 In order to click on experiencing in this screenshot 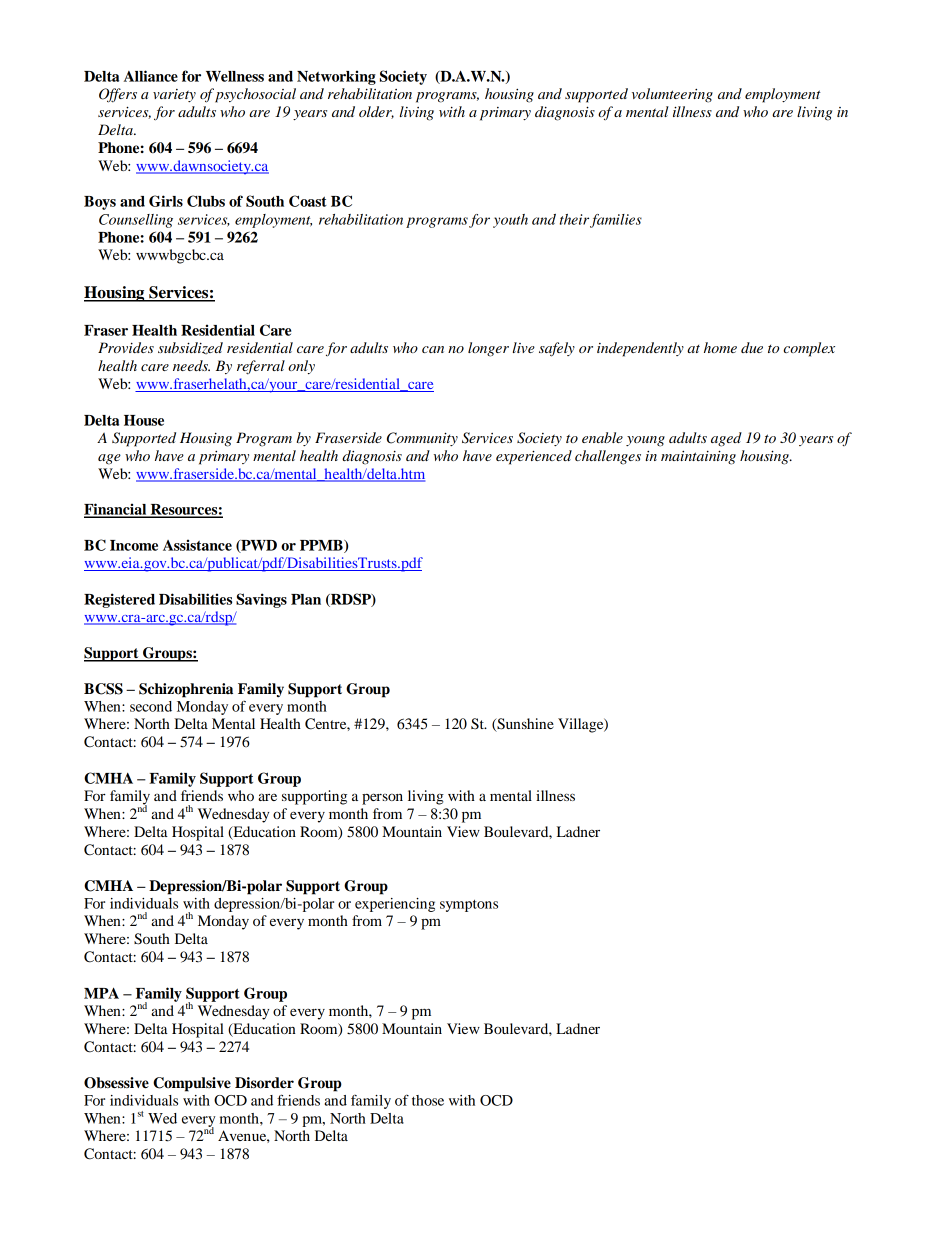, I will do `click(395, 905)`.
